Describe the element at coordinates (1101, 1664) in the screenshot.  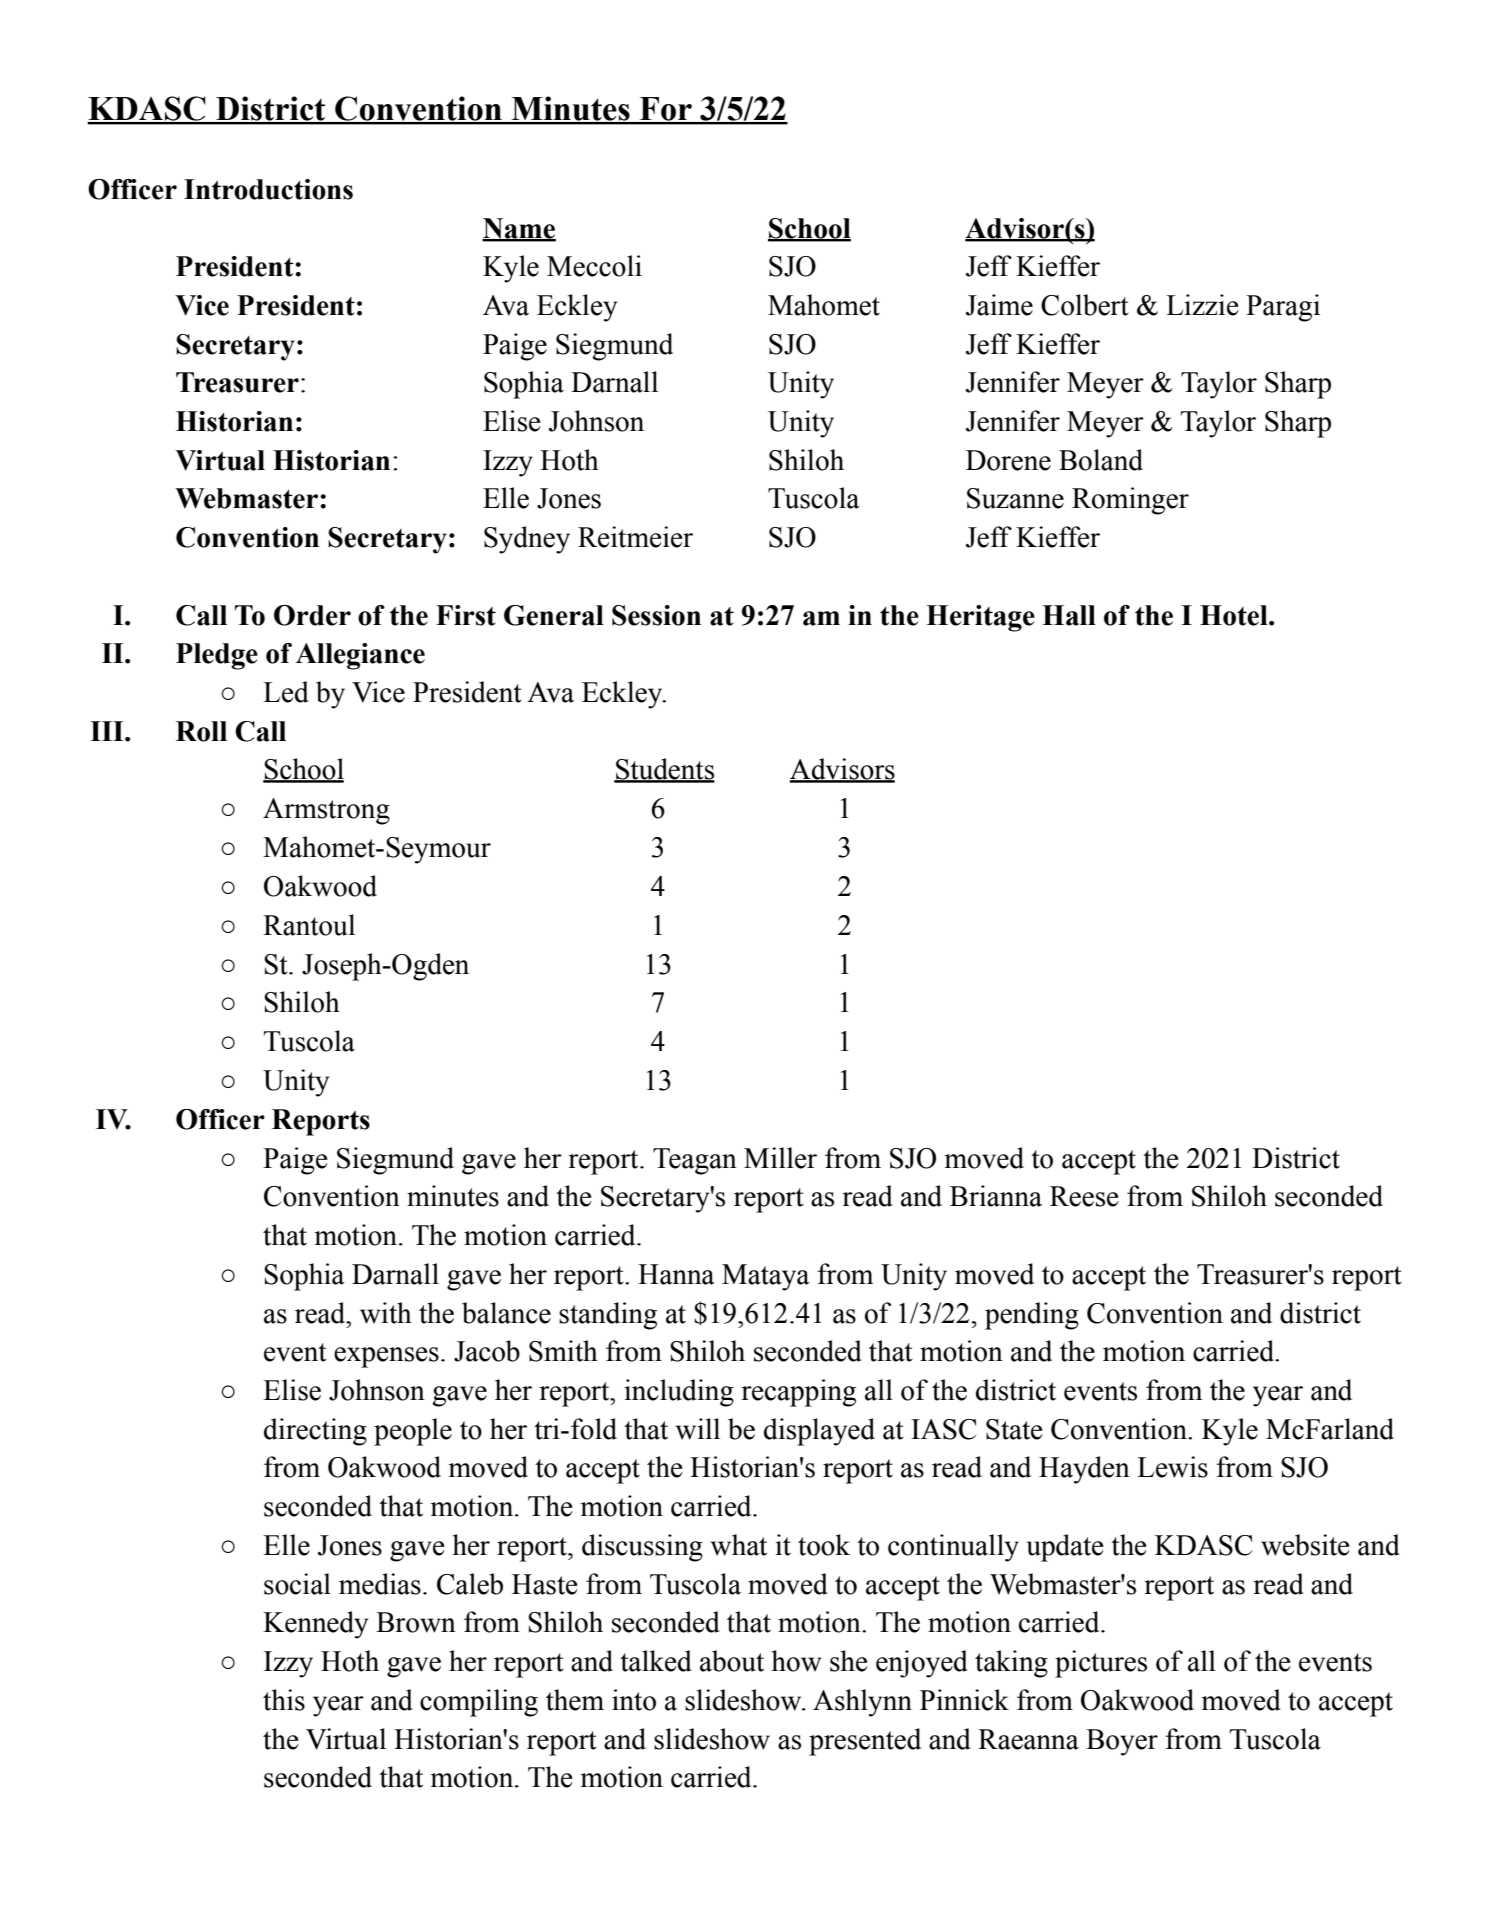
I see `pictures` at that location.
